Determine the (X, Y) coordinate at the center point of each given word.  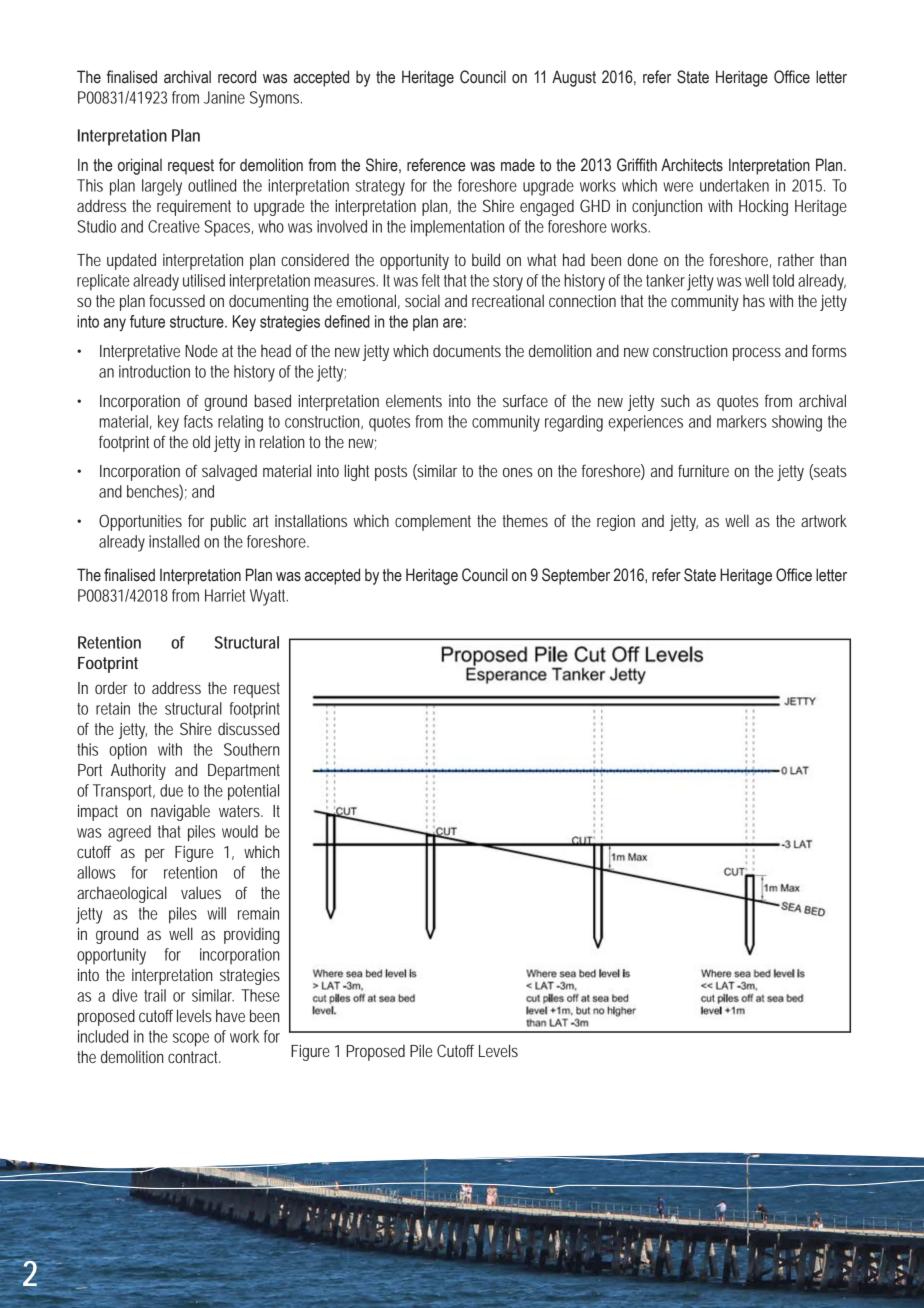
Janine (224, 97)
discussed (248, 728)
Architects (692, 165)
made (518, 165)
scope (191, 1040)
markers (742, 421)
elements (414, 401)
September (576, 576)
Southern (252, 749)
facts (198, 421)
